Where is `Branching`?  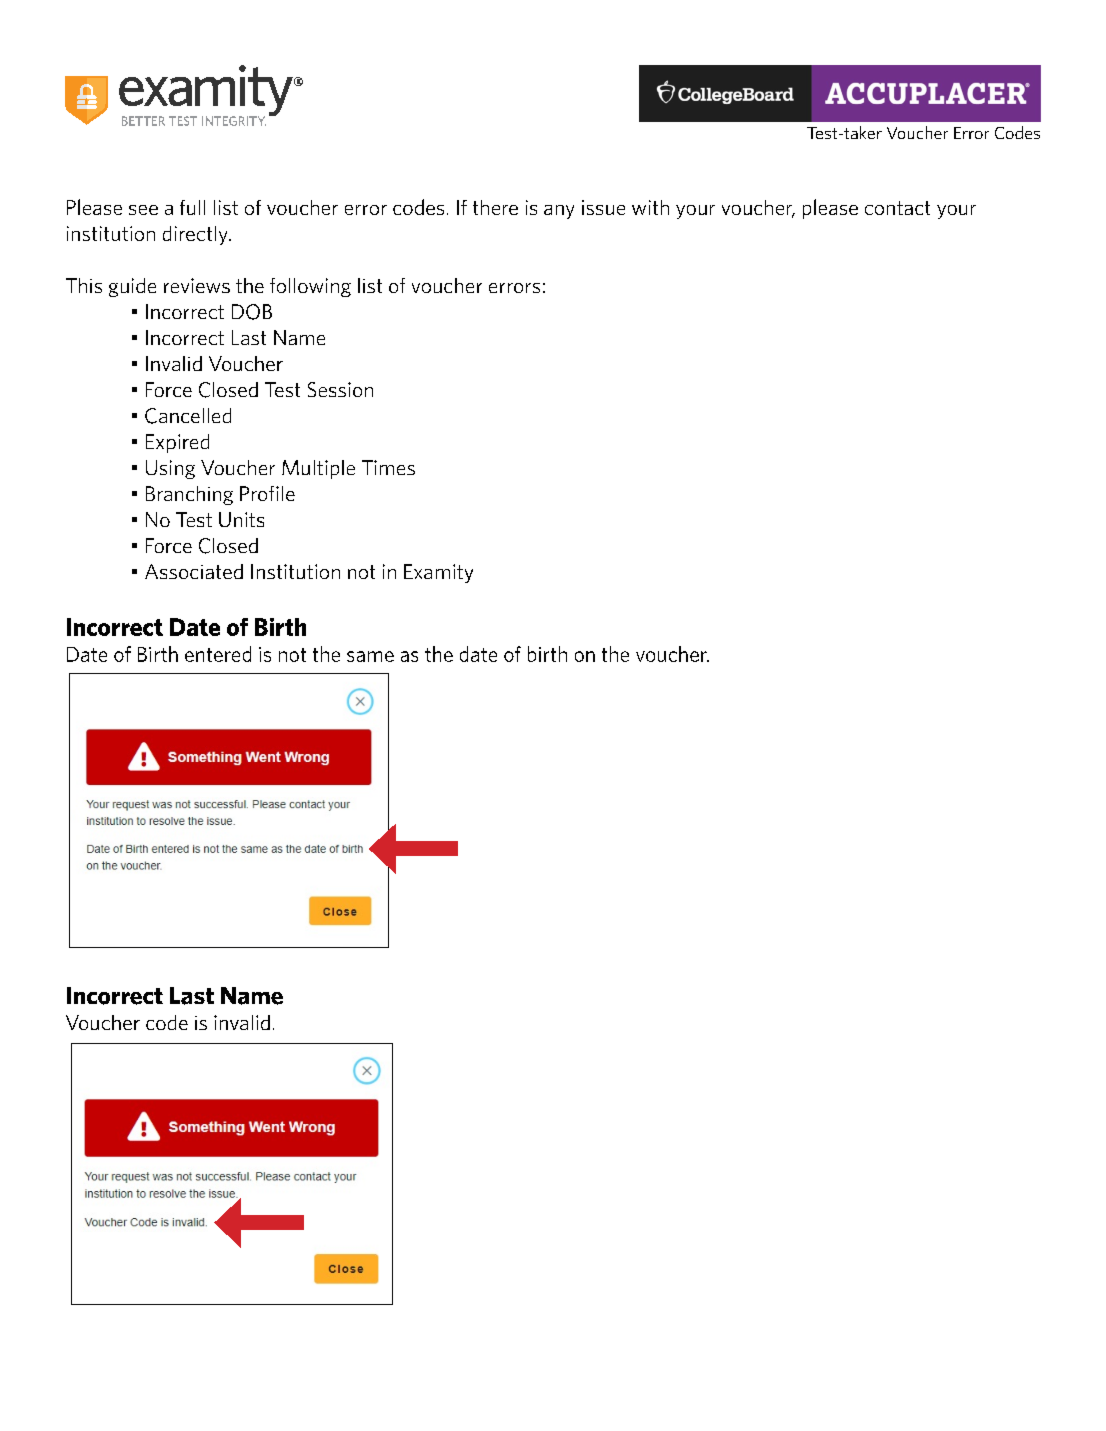 Branching is located at coordinates (189, 495).
